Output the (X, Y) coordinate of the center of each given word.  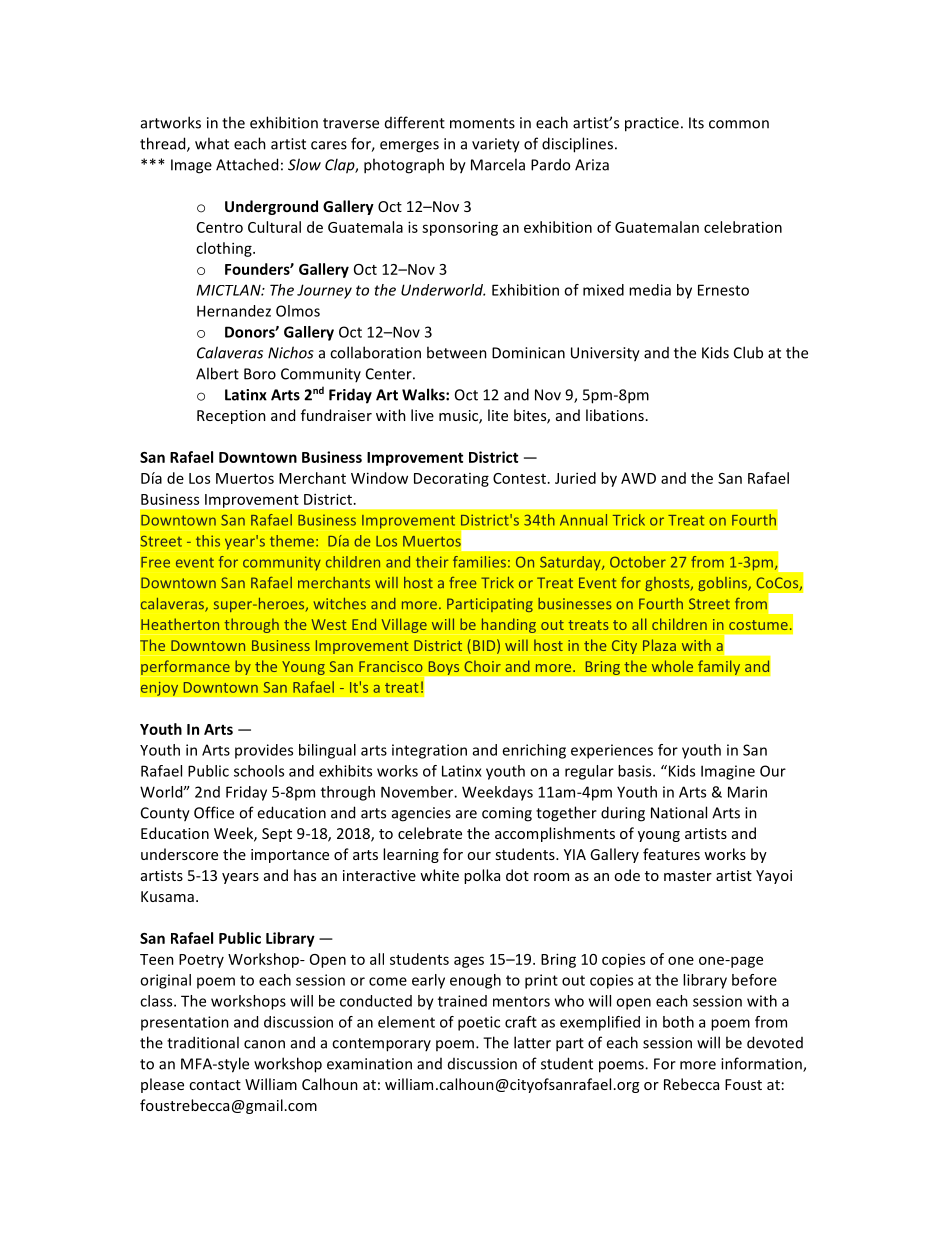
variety (496, 145)
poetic (479, 1023)
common (739, 124)
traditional (203, 1042)
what (212, 143)
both (678, 1022)
